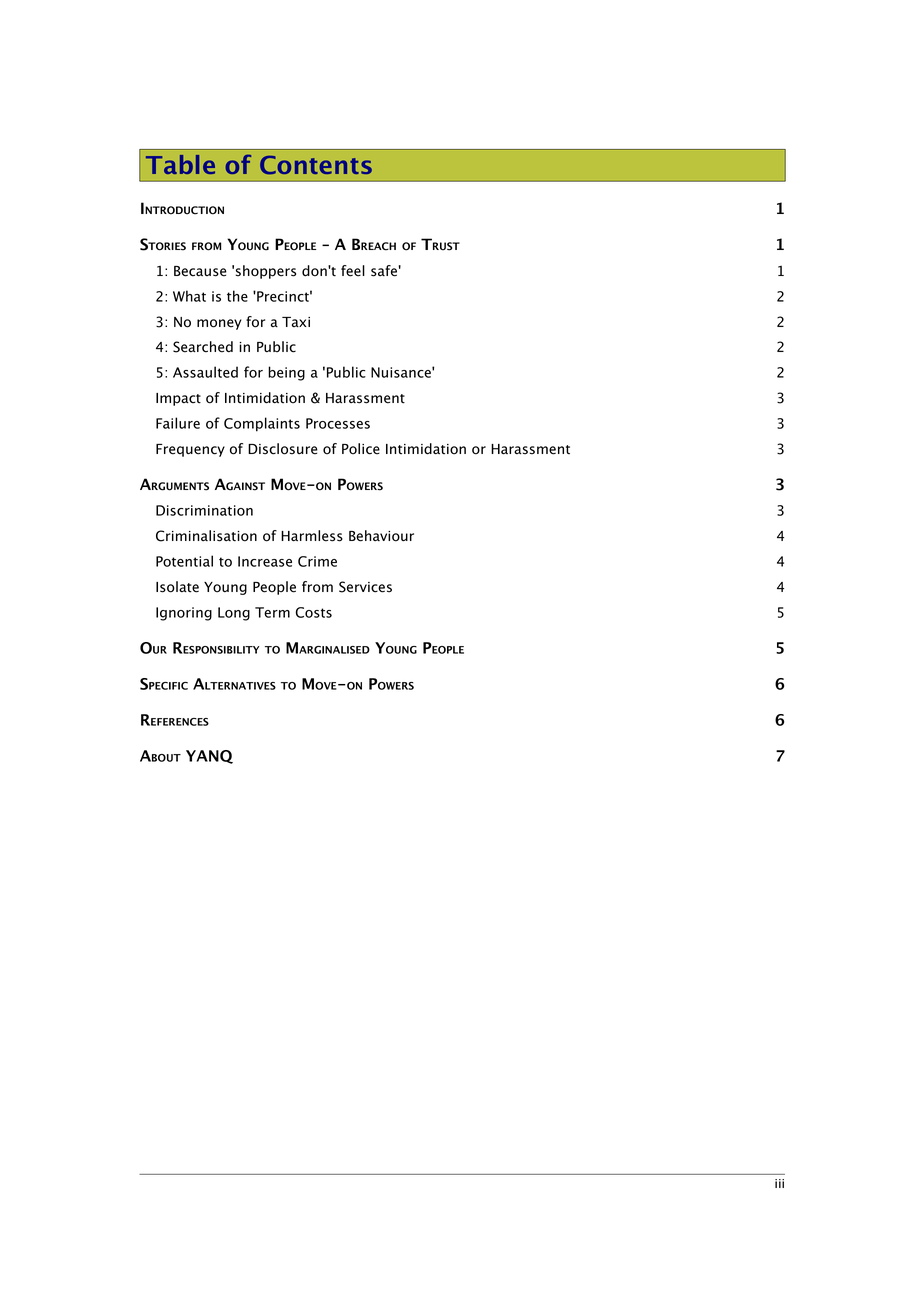  Describe the element at coordinates (314, 612) in the screenshot. I see `Costs` at that location.
